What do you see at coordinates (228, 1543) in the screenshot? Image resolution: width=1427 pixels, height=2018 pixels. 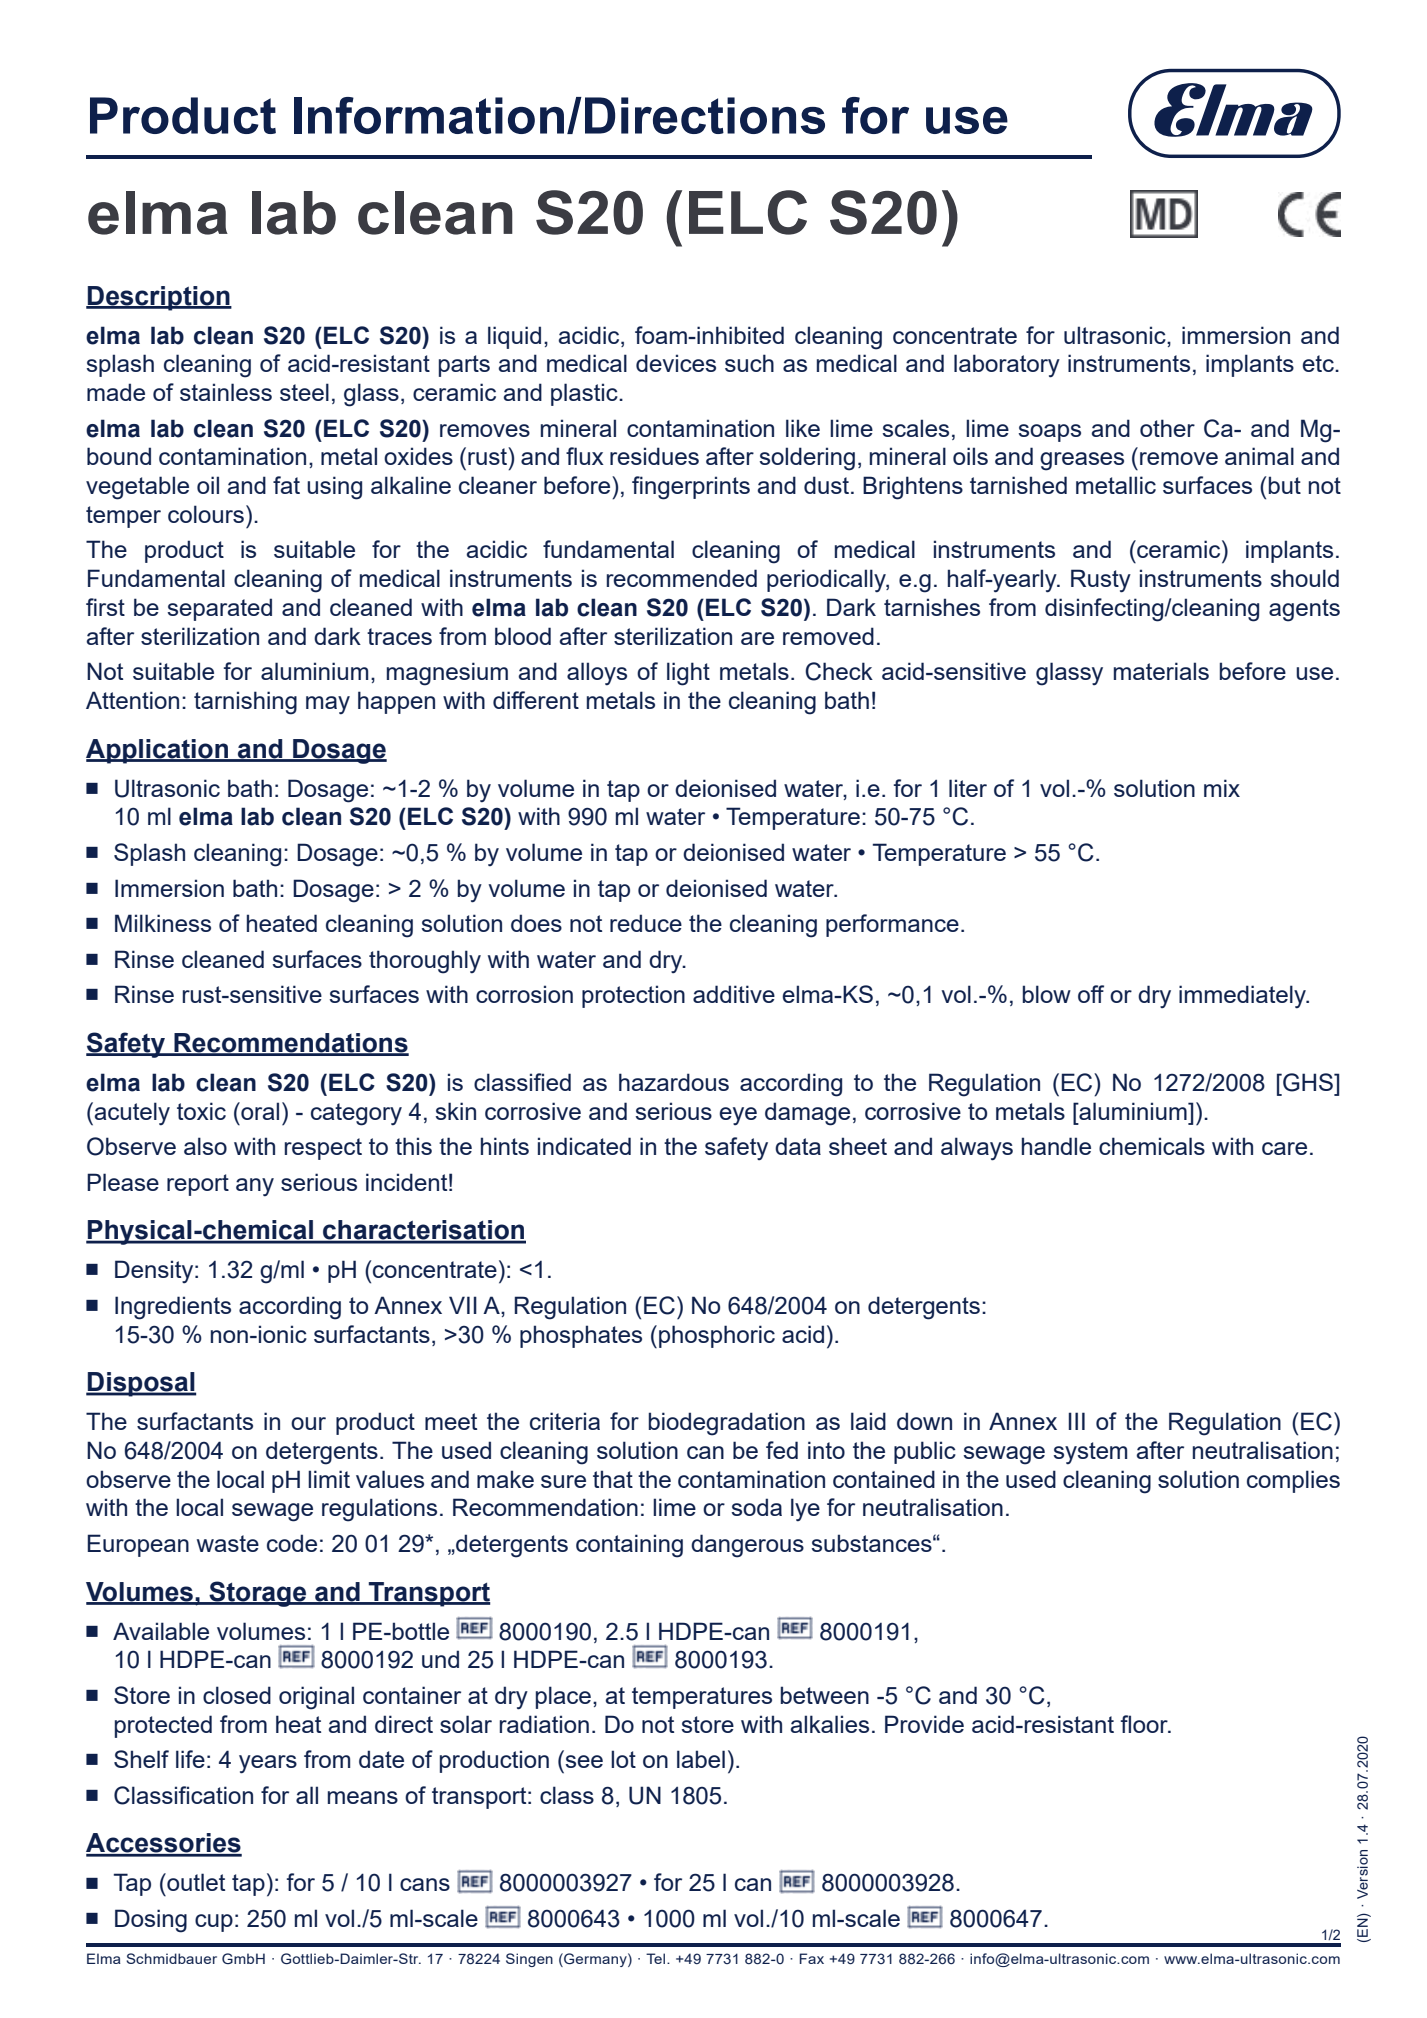 I see `waste` at bounding box center [228, 1543].
